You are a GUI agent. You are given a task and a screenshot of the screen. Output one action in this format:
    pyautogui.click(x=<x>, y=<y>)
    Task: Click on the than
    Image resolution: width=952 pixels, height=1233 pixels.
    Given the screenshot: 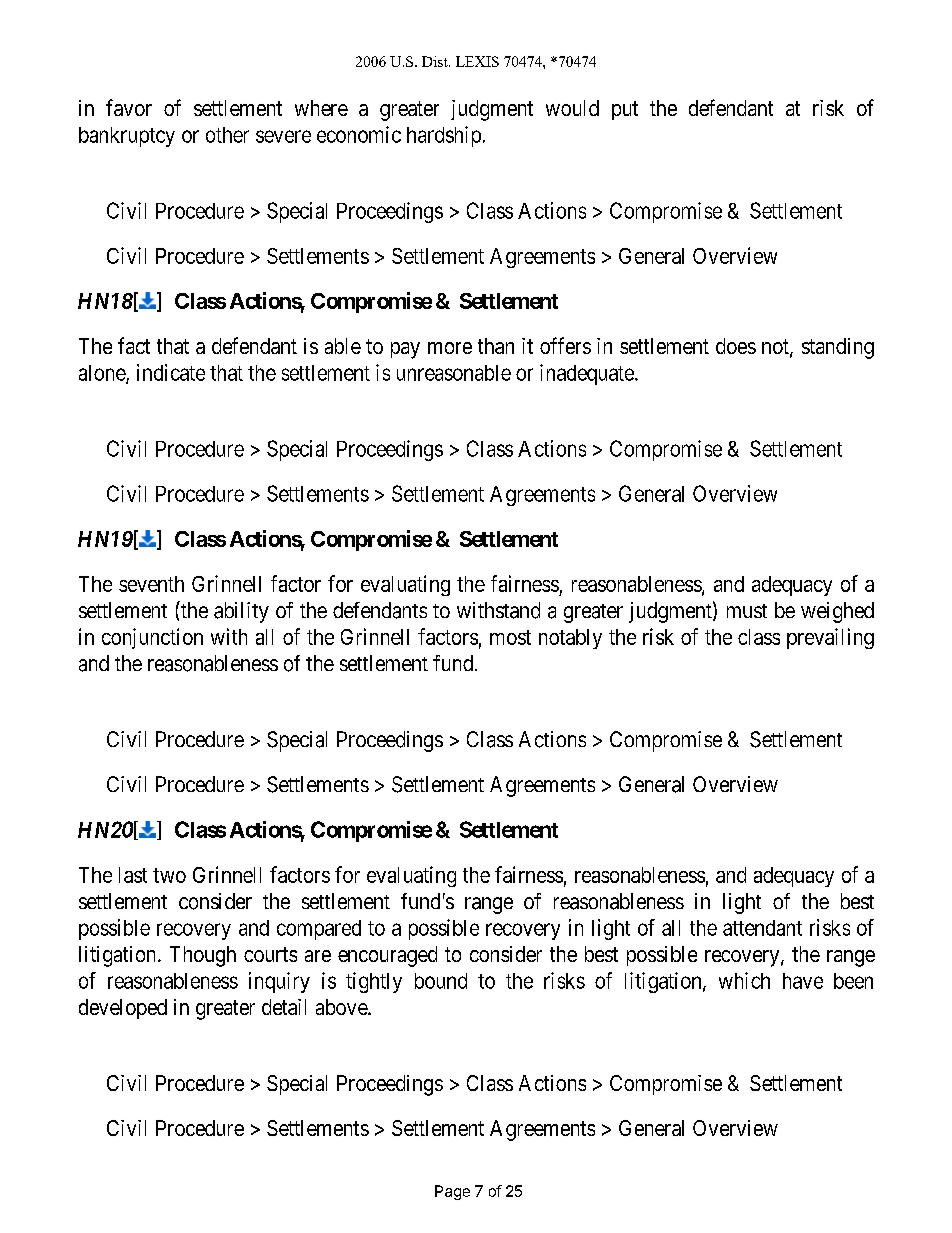 What is the action you would take?
    pyautogui.click(x=496, y=346)
